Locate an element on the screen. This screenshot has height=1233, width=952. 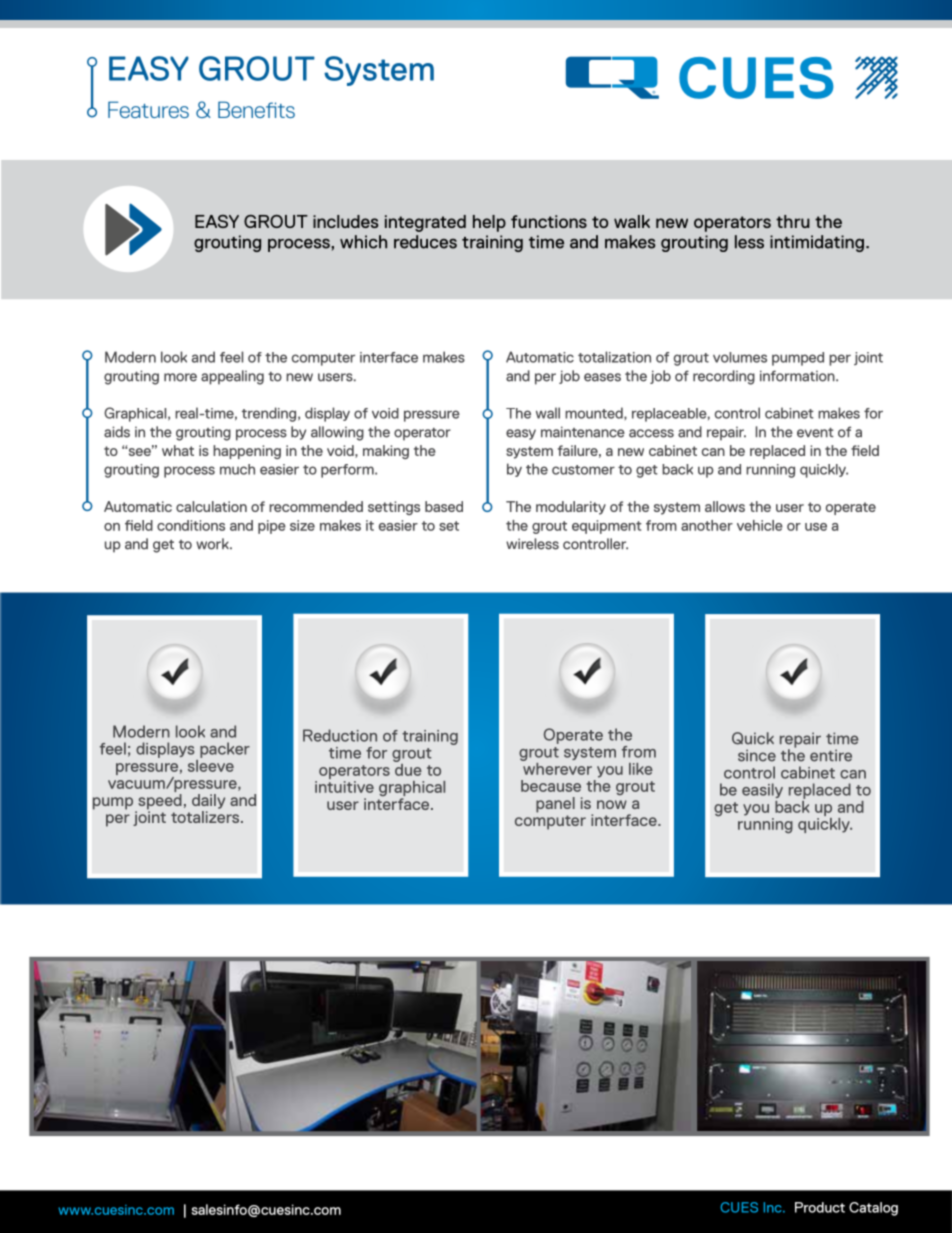
intimidating is located at coordinates (817, 243).
